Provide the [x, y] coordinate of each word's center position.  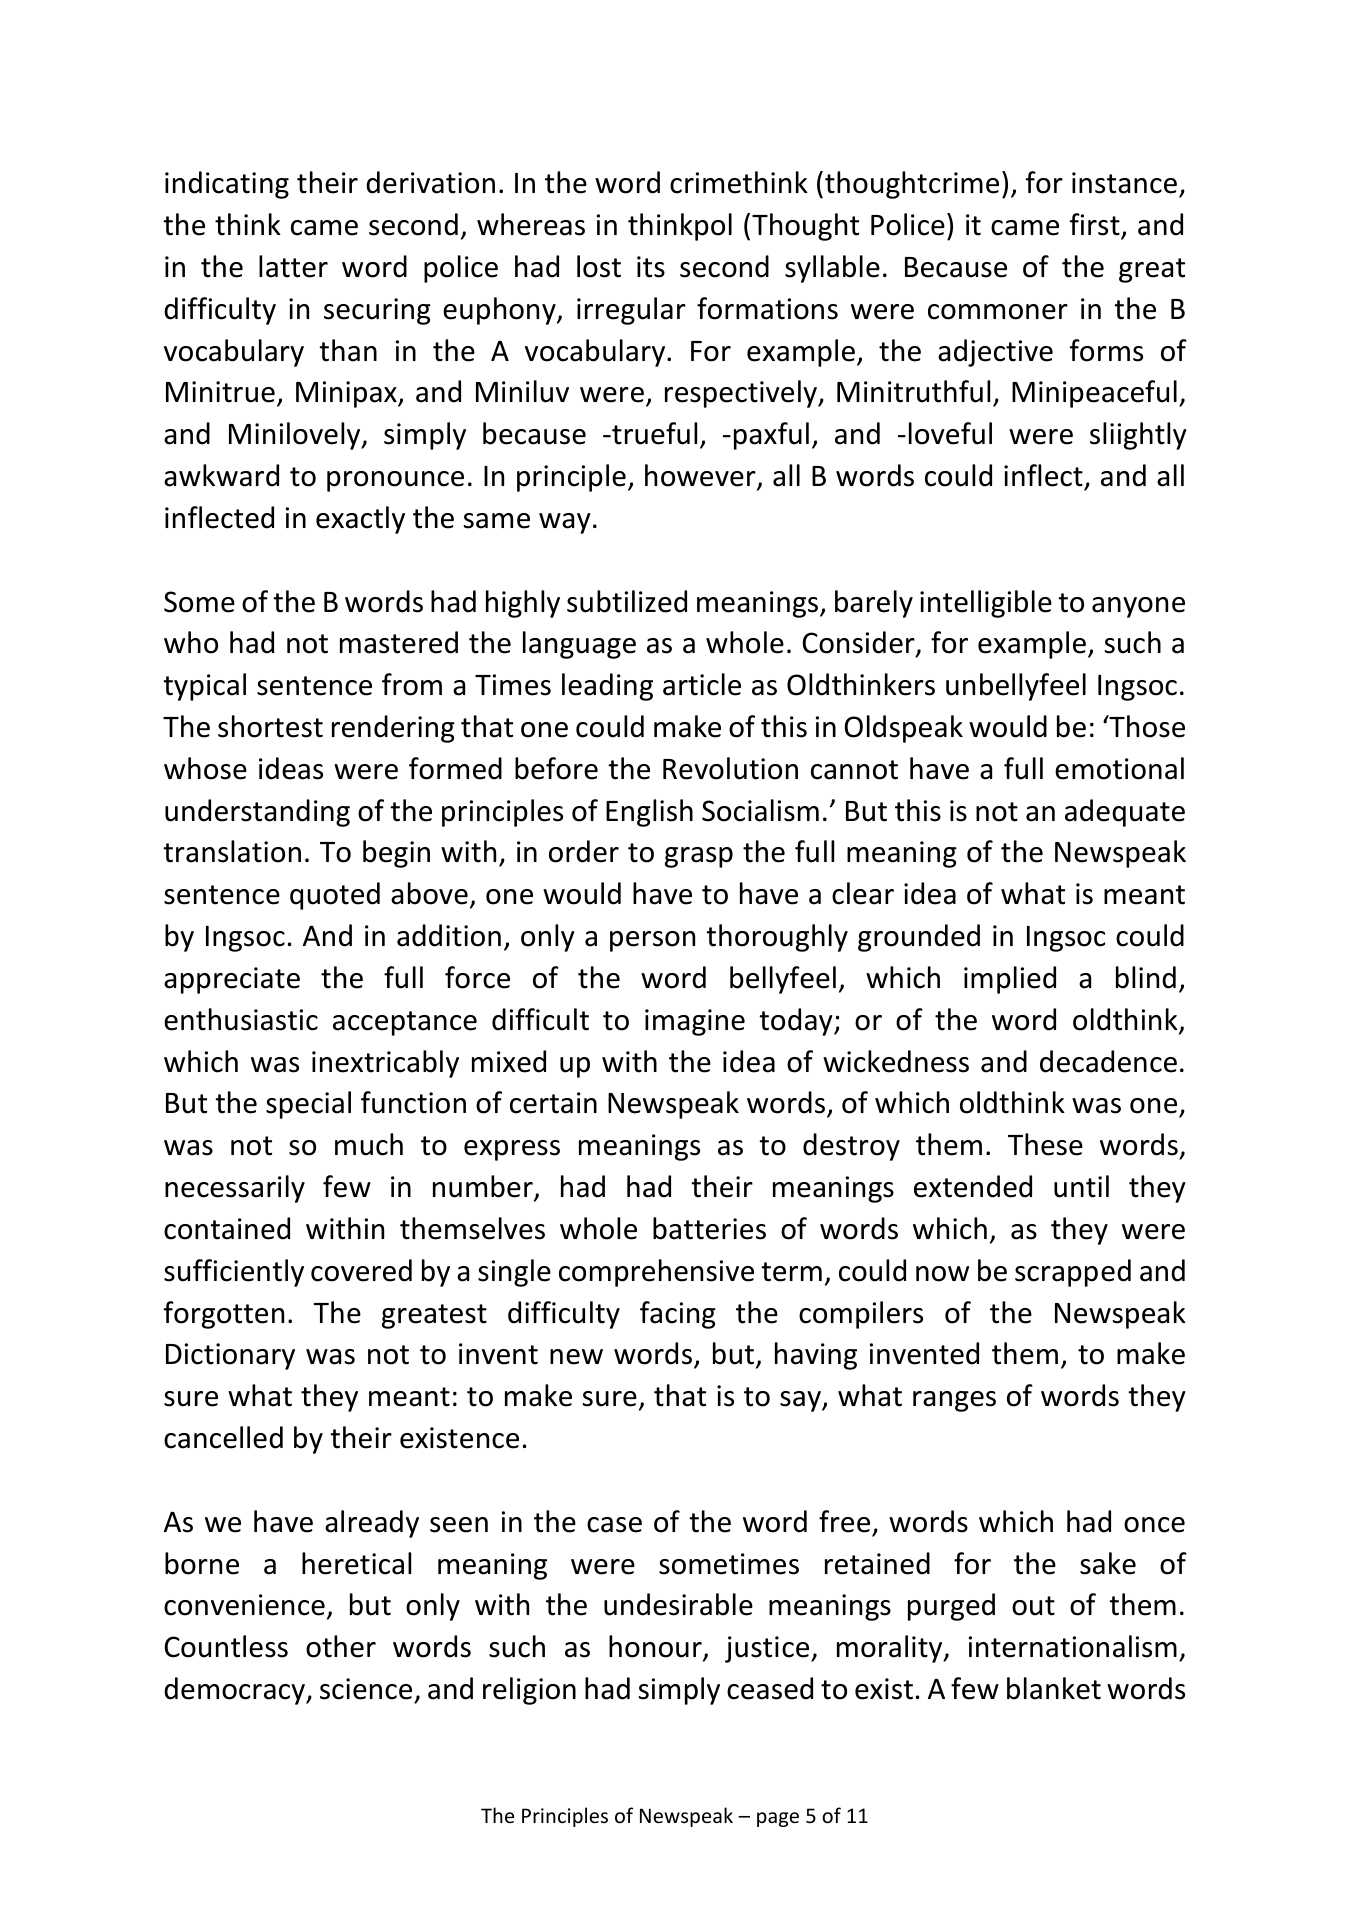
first [1096, 225]
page [778, 1819]
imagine [695, 1022]
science [366, 1689]
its [651, 267]
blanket [1054, 1688]
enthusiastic [241, 1019]
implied [1010, 980]
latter [293, 266]
